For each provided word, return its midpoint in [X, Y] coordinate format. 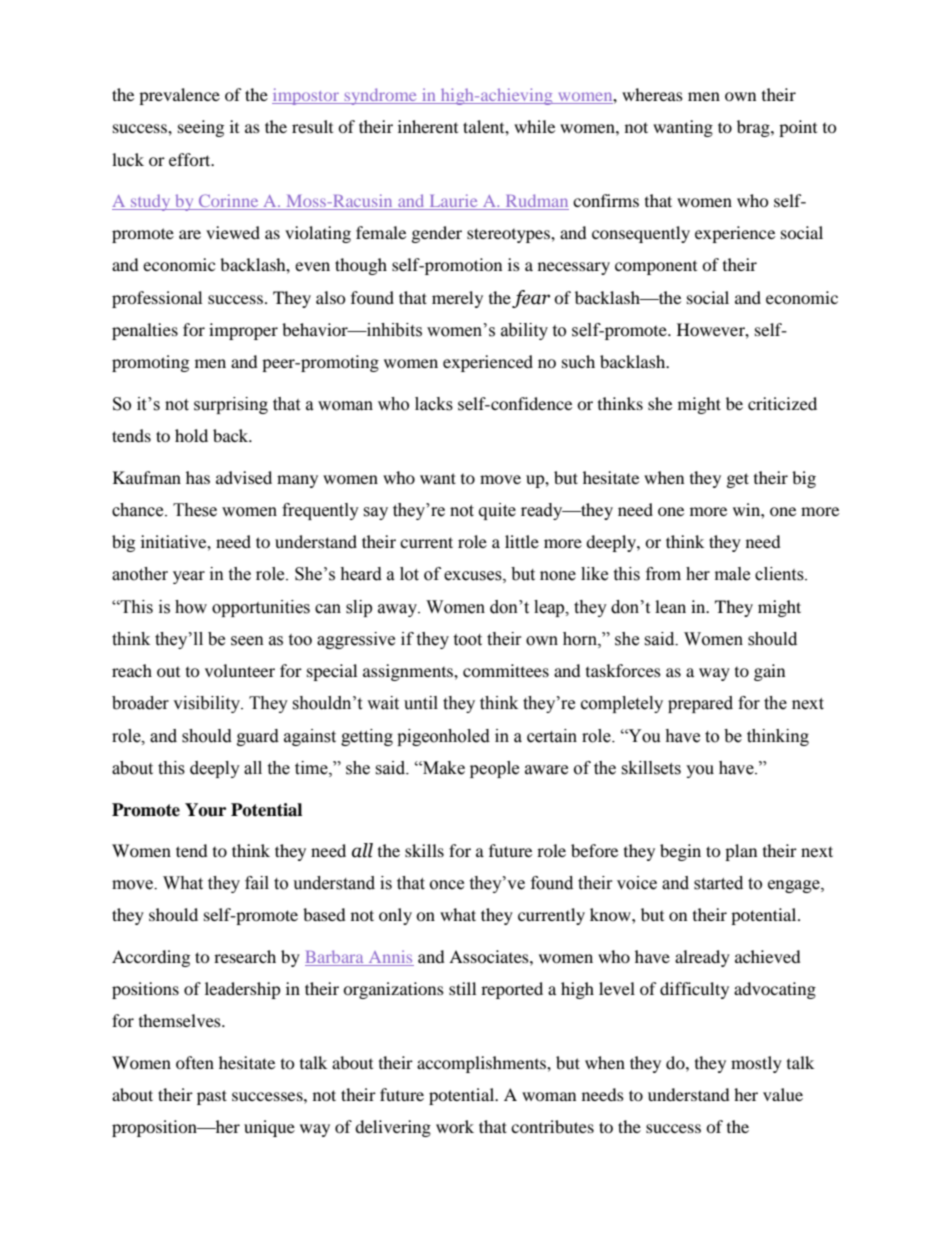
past [212, 1097]
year [189, 577]
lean [670, 606]
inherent [428, 126]
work [455, 1126]
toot [467, 640]
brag [754, 128]
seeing [201, 128]
